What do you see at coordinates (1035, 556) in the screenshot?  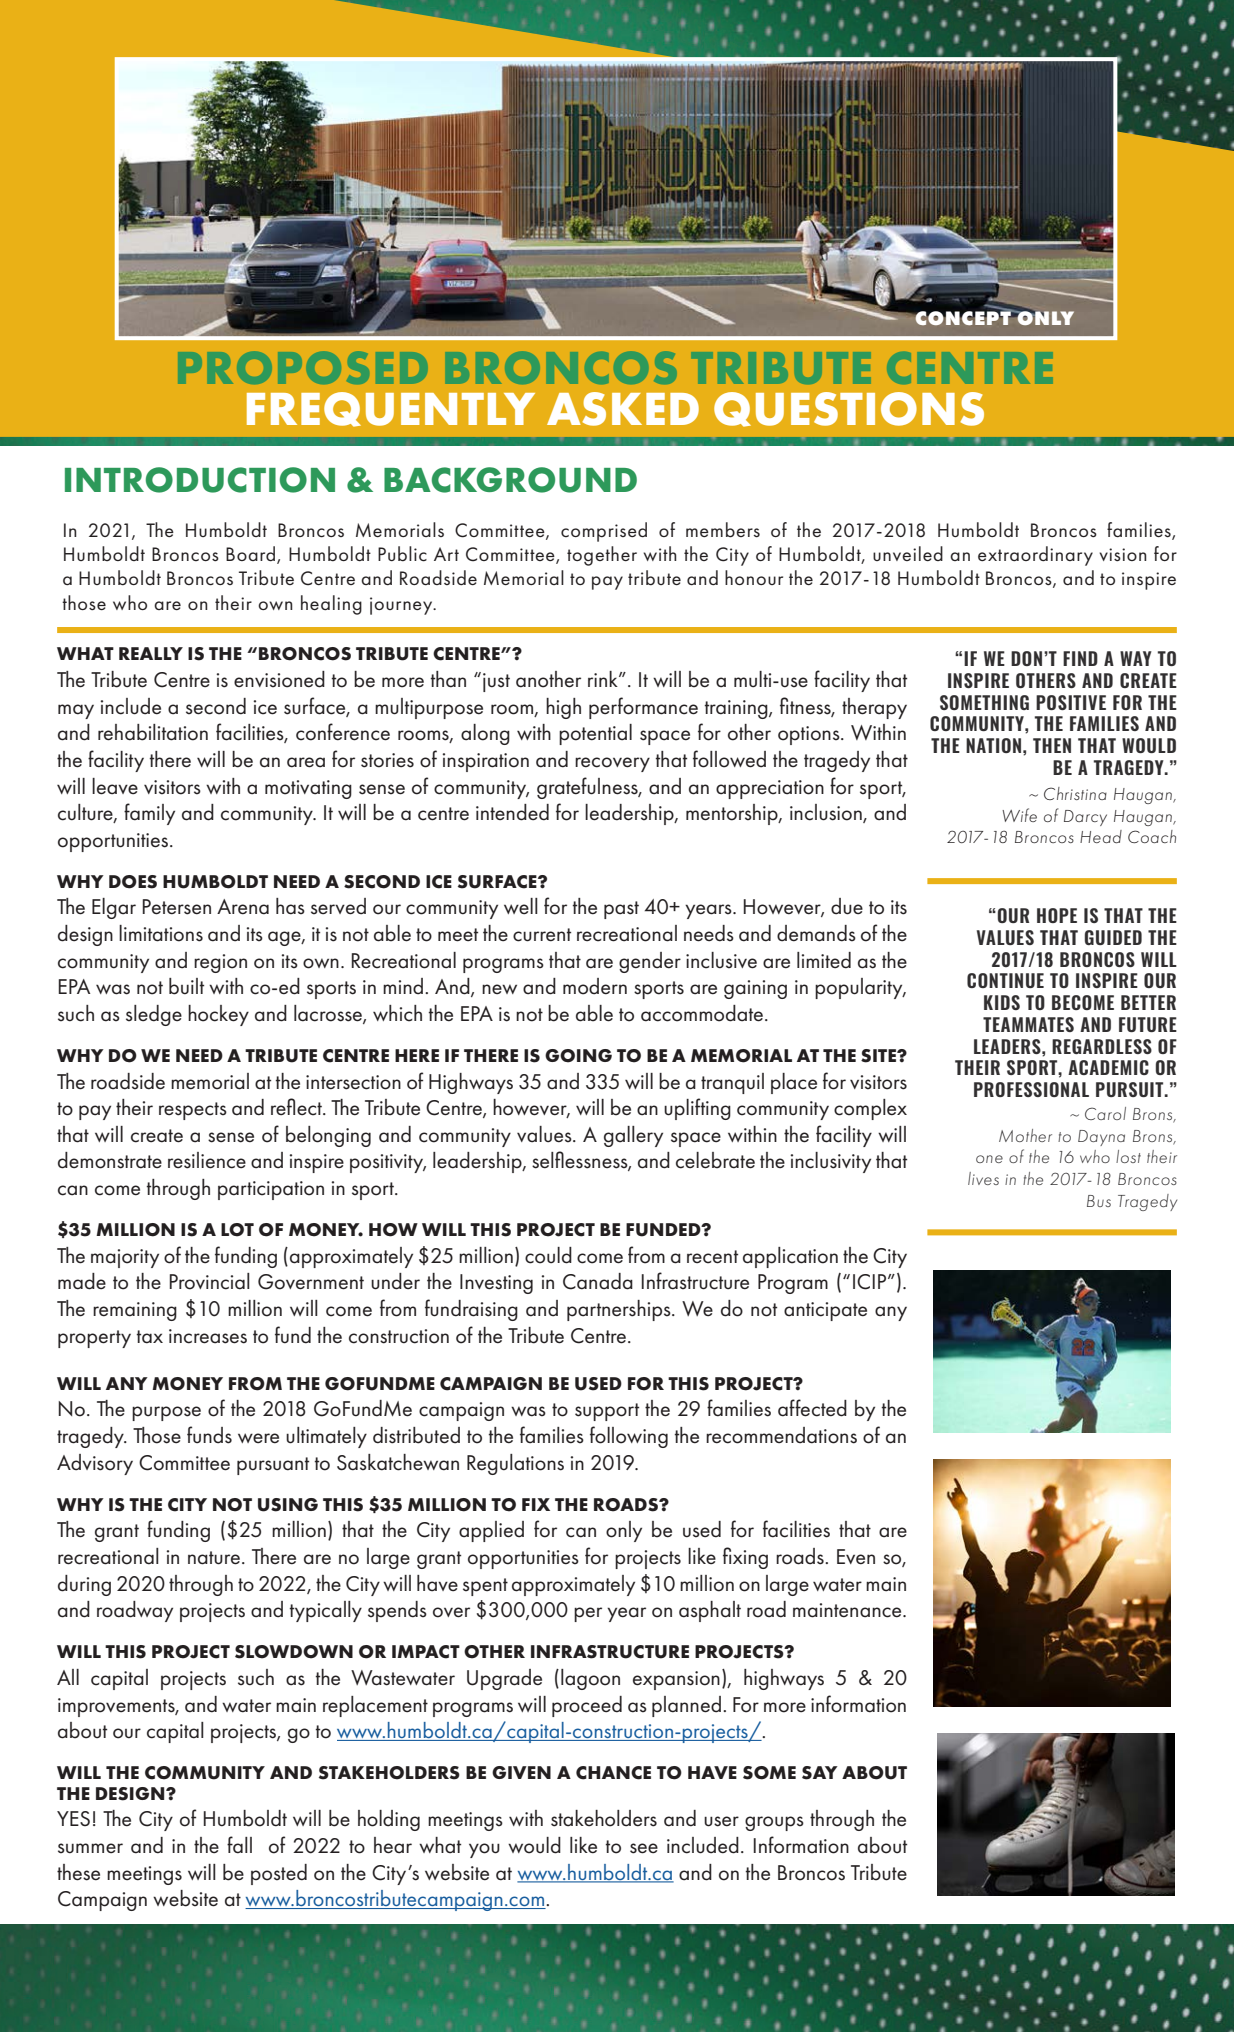 I see `extraordinary` at bounding box center [1035, 556].
